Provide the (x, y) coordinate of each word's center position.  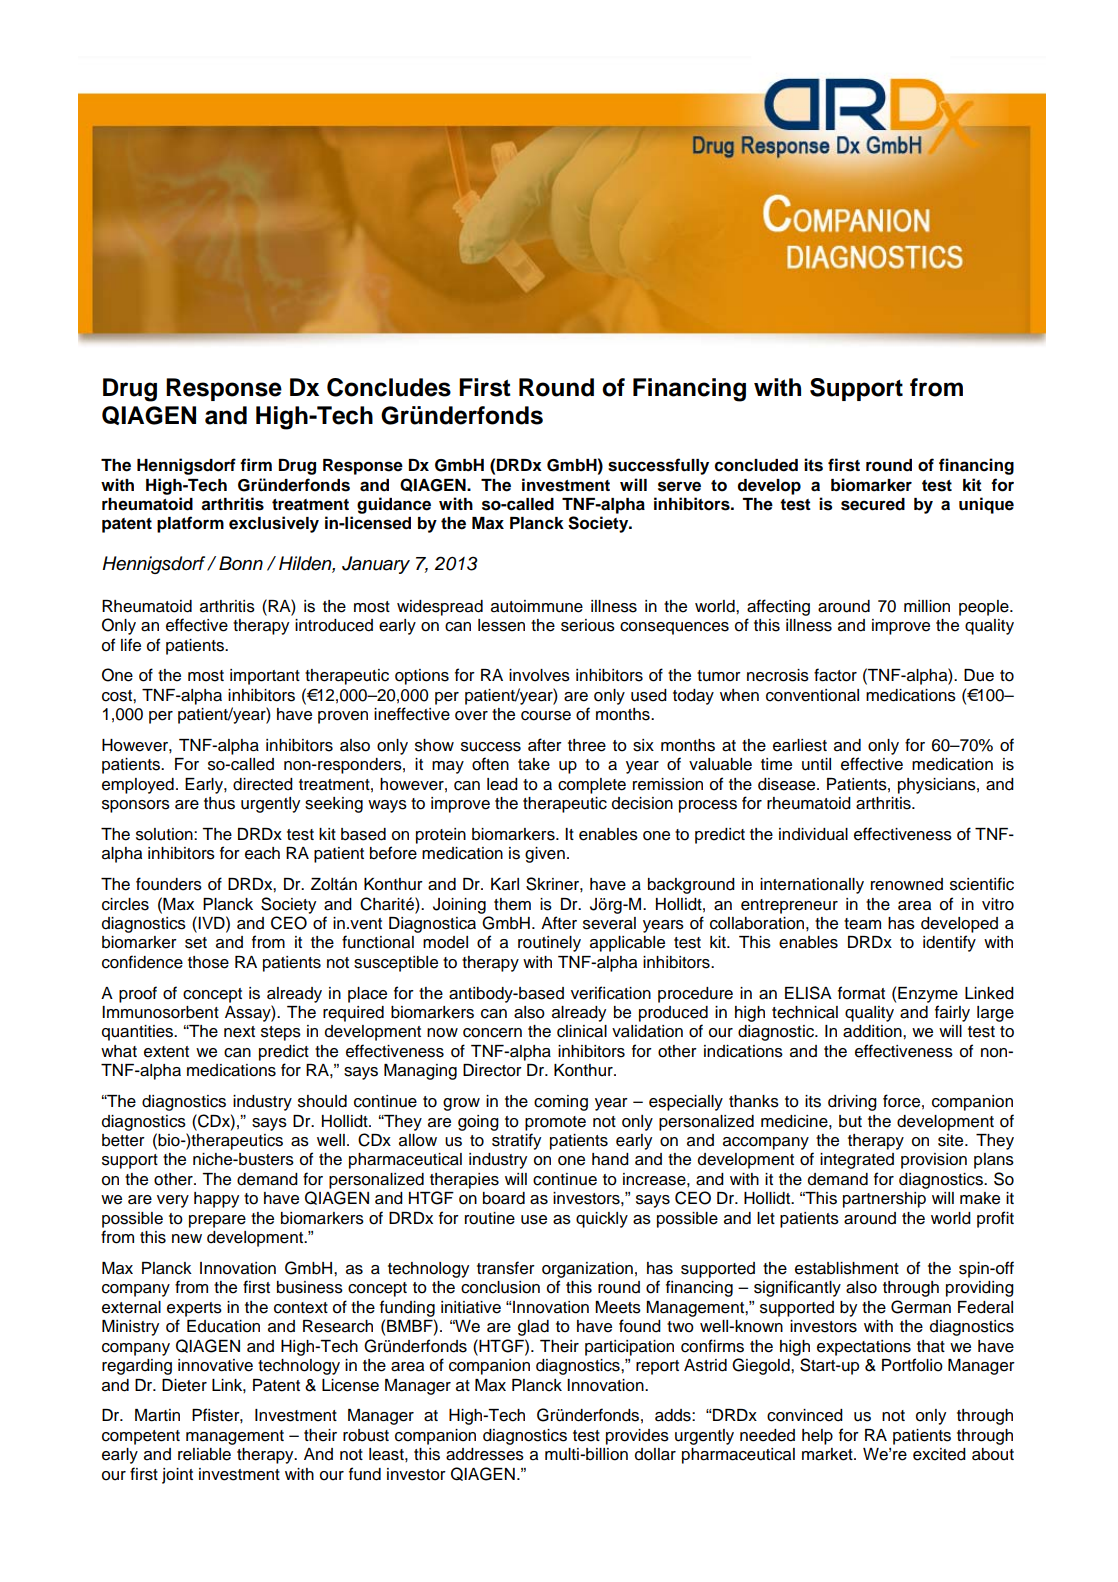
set (196, 943)
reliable (204, 1454)
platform (190, 524)
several (609, 923)
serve (679, 486)
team (862, 924)
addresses (485, 1454)
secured (873, 504)
